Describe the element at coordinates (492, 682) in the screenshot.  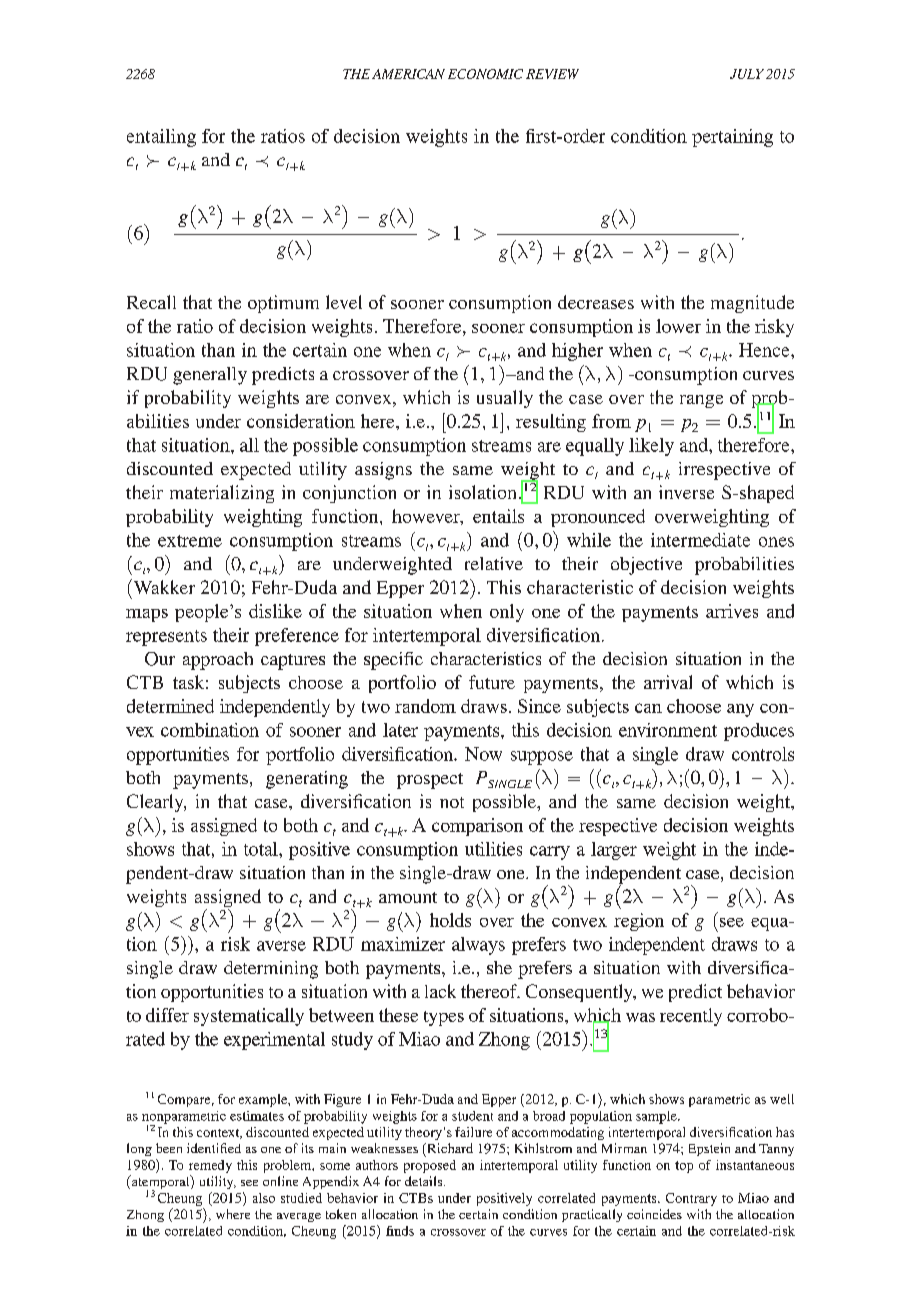
I see `future` at that location.
